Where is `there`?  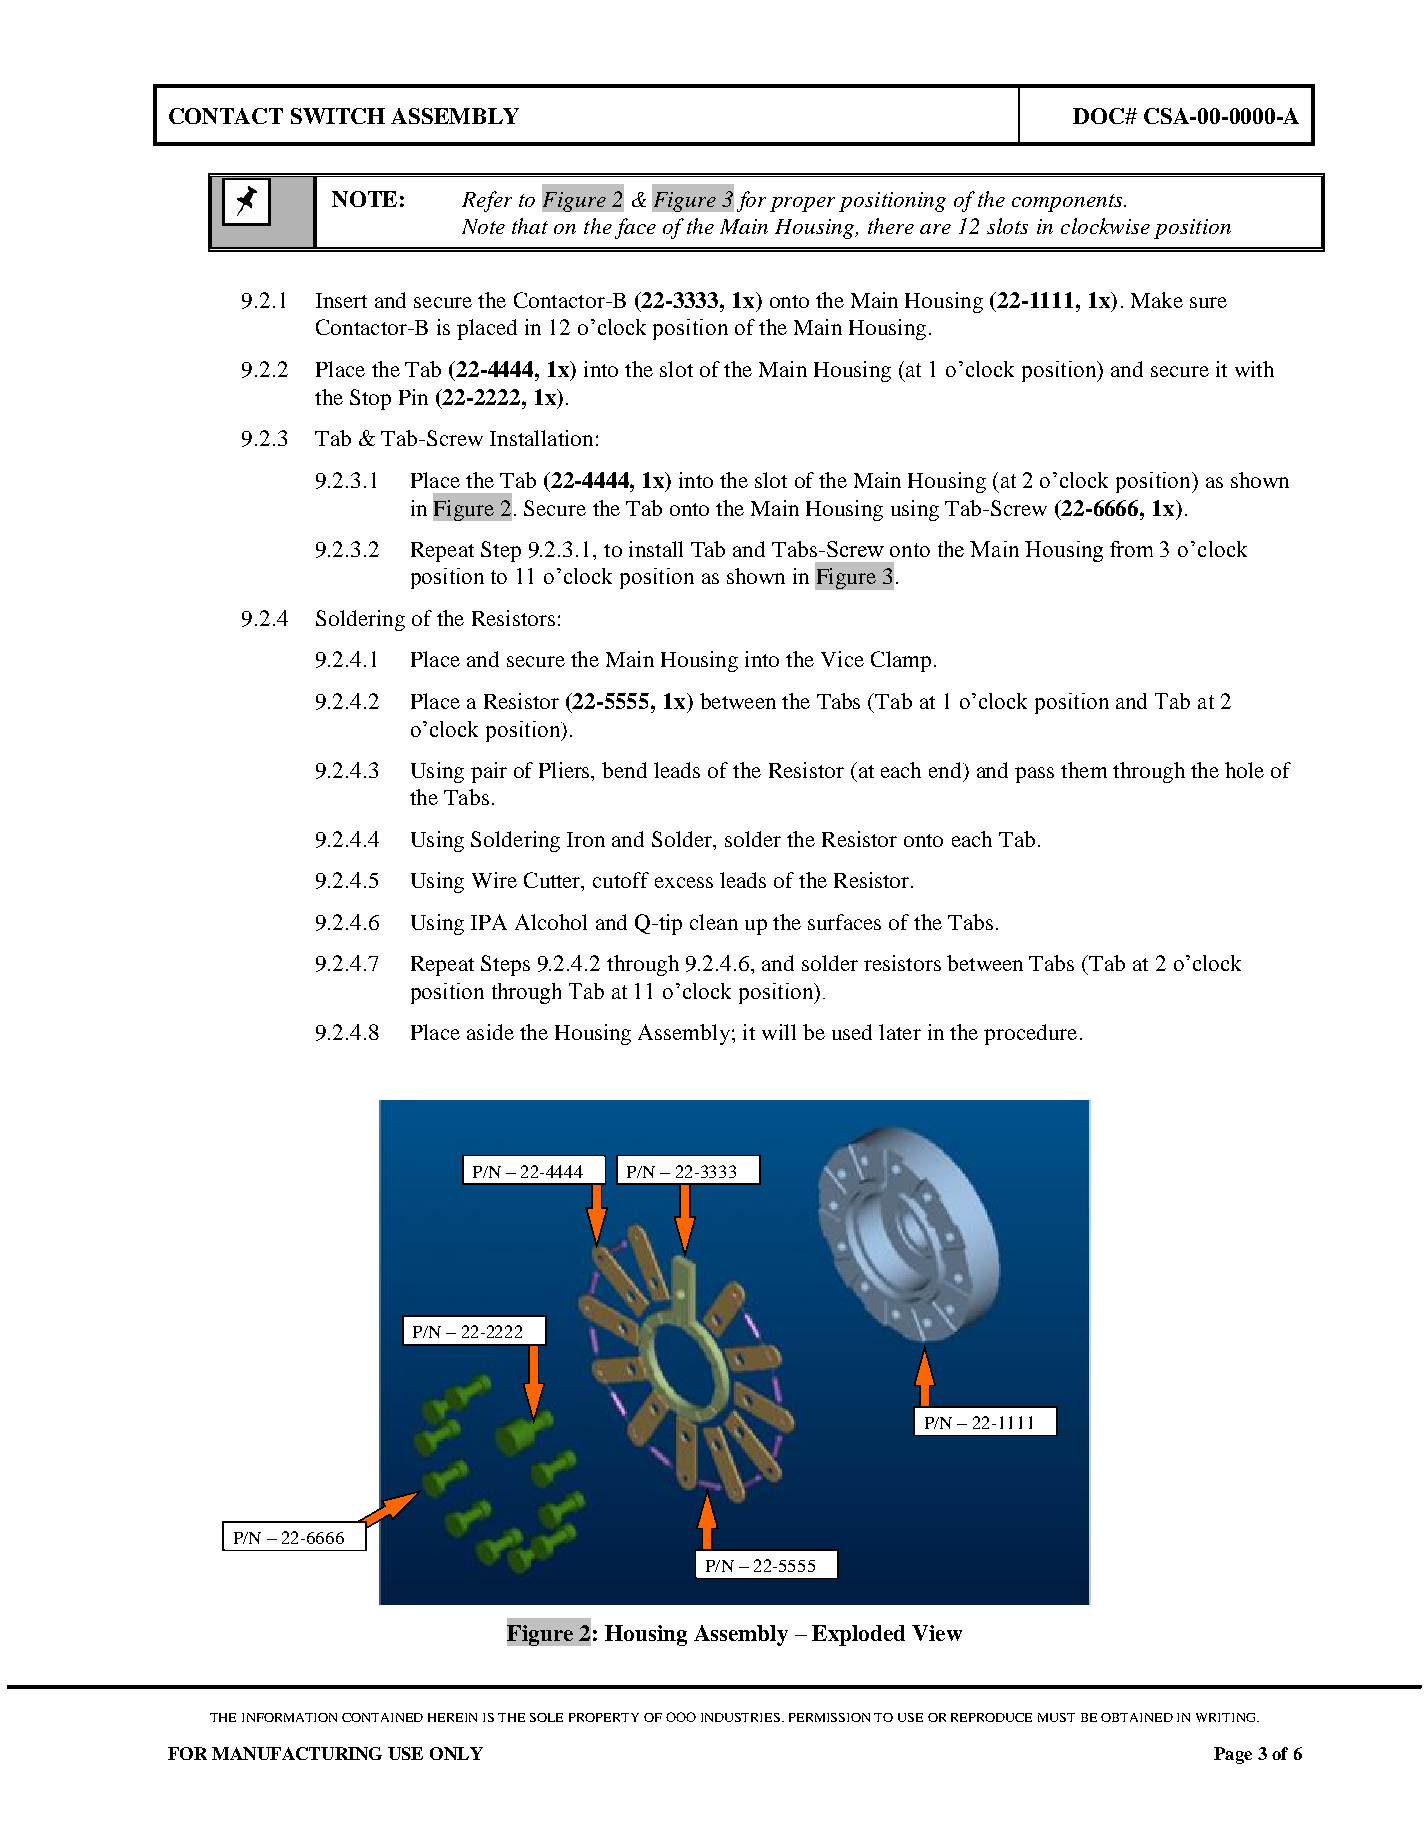
there is located at coordinates (891, 226).
